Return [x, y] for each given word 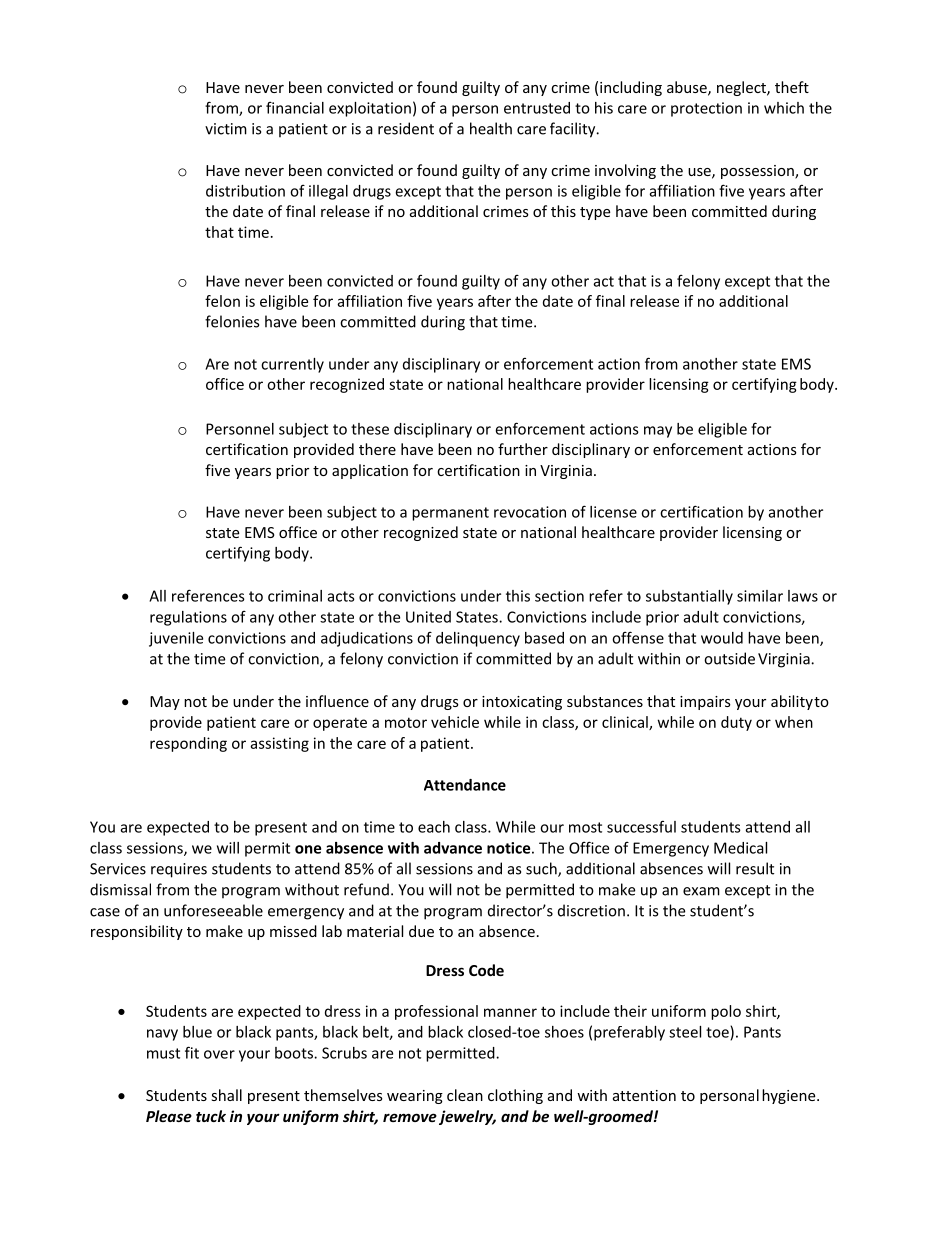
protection [706, 109]
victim [226, 129]
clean [465, 1095]
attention [644, 1095]
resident [406, 128]
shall [226, 1095]
